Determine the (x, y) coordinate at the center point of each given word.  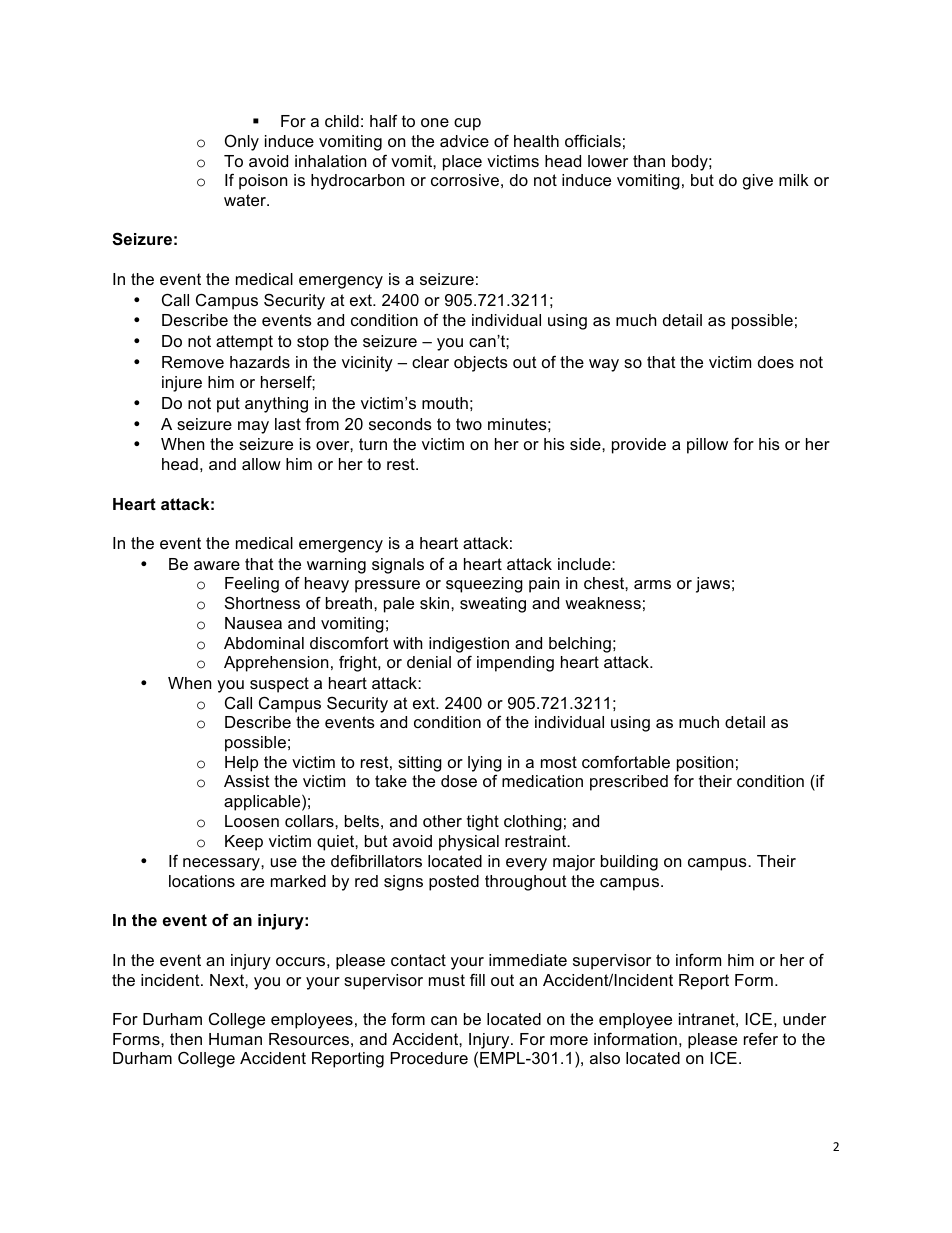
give (758, 182)
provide (639, 446)
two (469, 424)
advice (464, 141)
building (629, 863)
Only (242, 142)
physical (469, 843)
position (705, 764)
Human (235, 1039)
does (776, 362)
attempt (244, 343)
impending (515, 664)
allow (261, 464)
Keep (244, 843)
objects (481, 364)
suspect (279, 685)
